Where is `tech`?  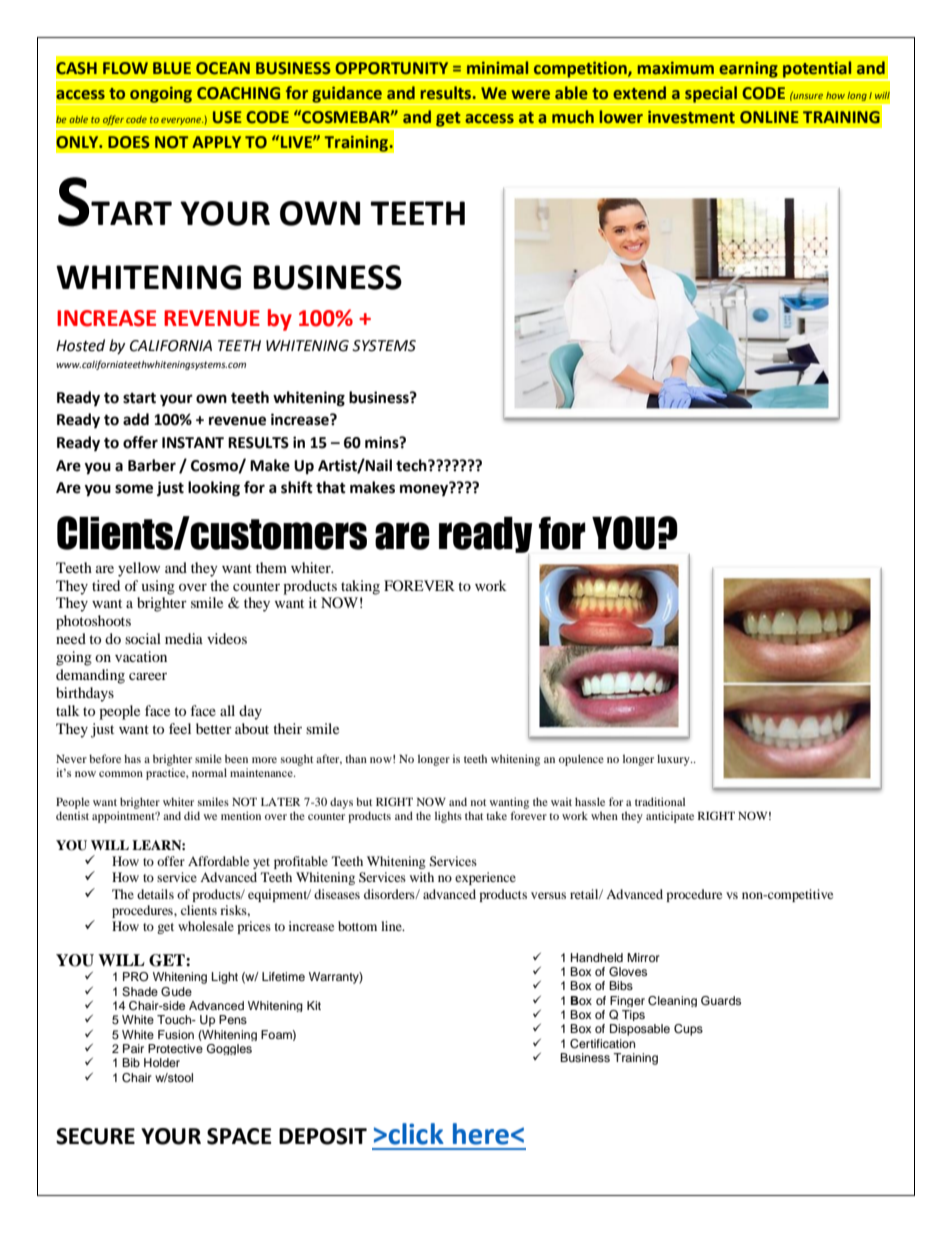 tech is located at coordinates (412, 465).
